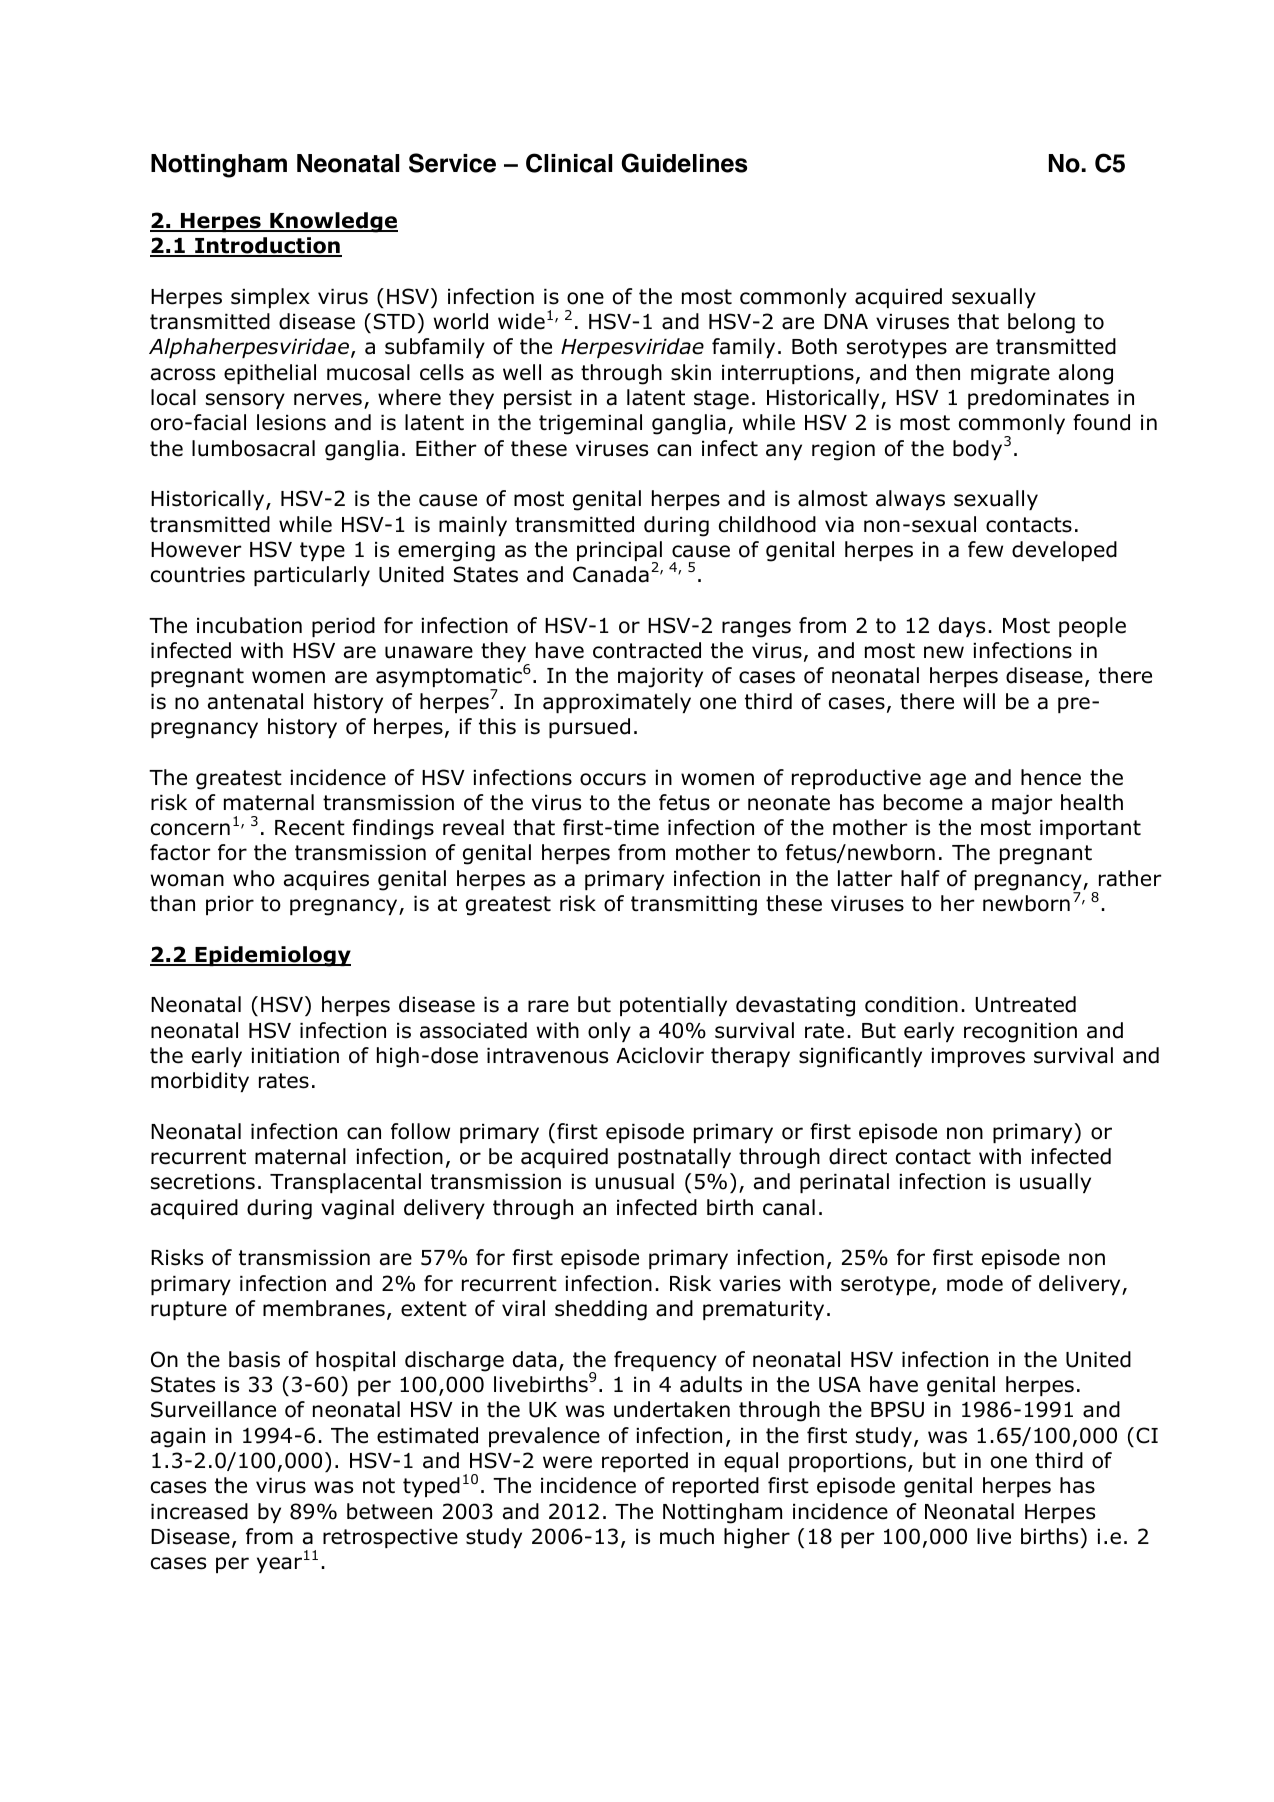 This image has width=1274, height=1802. I want to click on principal, so click(619, 552).
